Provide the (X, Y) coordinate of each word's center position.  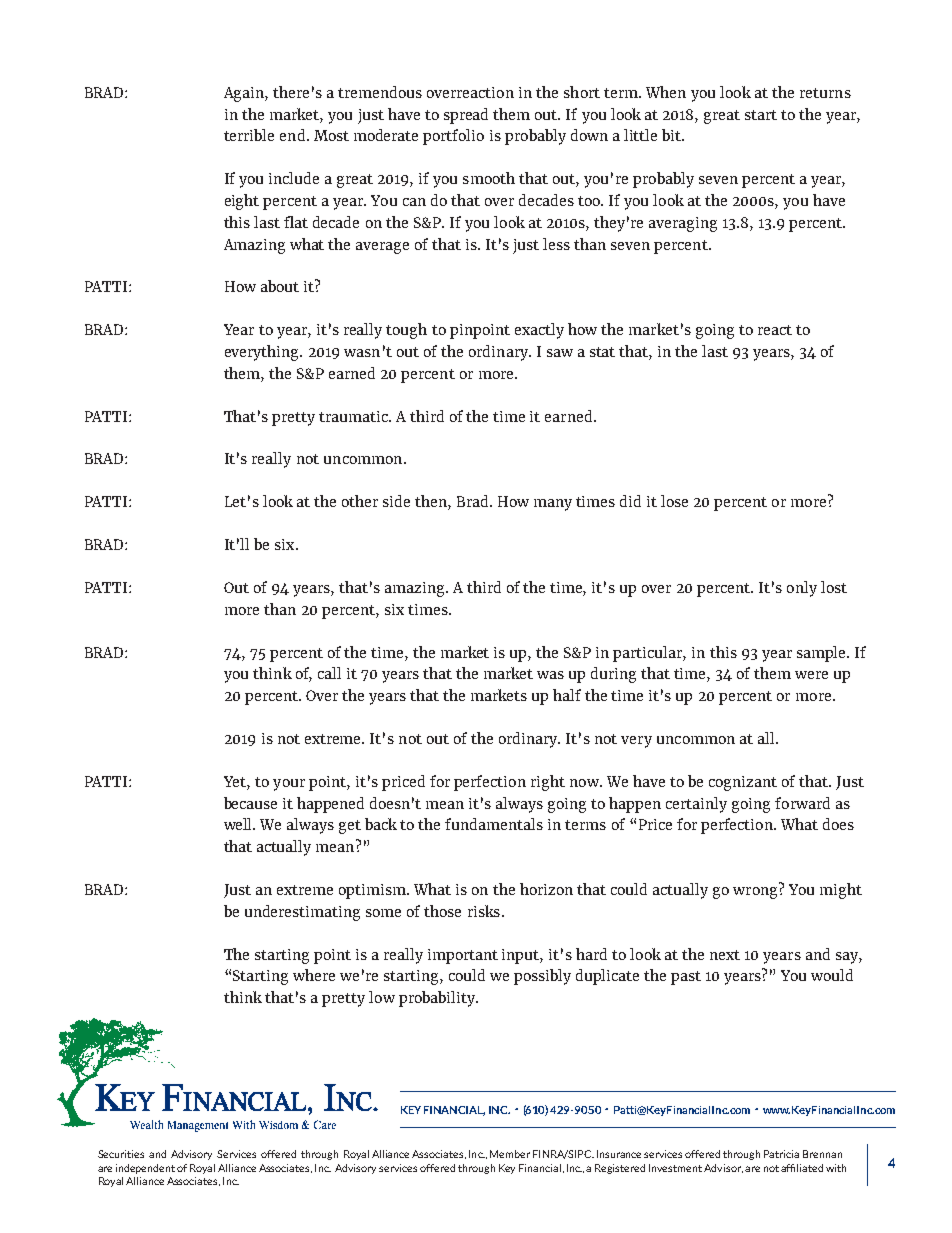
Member (510, 1154)
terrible (249, 135)
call (329, 673)
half (567, 695)
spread (466, 116)
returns (825, 93)
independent (147, 1169)
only (802, 589)
